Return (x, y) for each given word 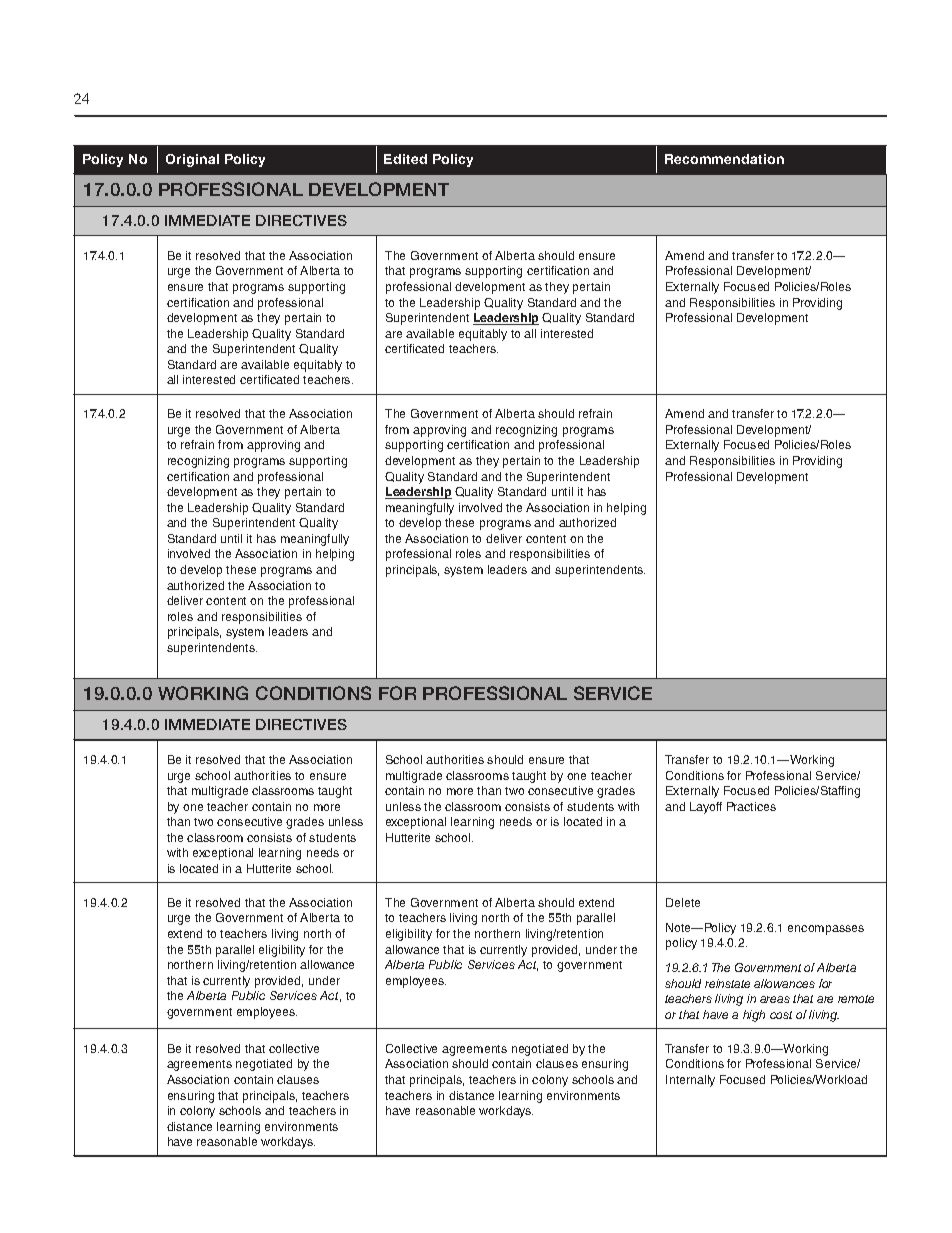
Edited (405, 159)
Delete (683, 902)
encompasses (826, 930)
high (754, 1016)
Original (192, 160)
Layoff (706, 808)
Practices (751, 806)
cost (781, 1015)
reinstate (727, 983)
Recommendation (724, 159)
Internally (690, 1081)
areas (775, 999)
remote (856, 999)
